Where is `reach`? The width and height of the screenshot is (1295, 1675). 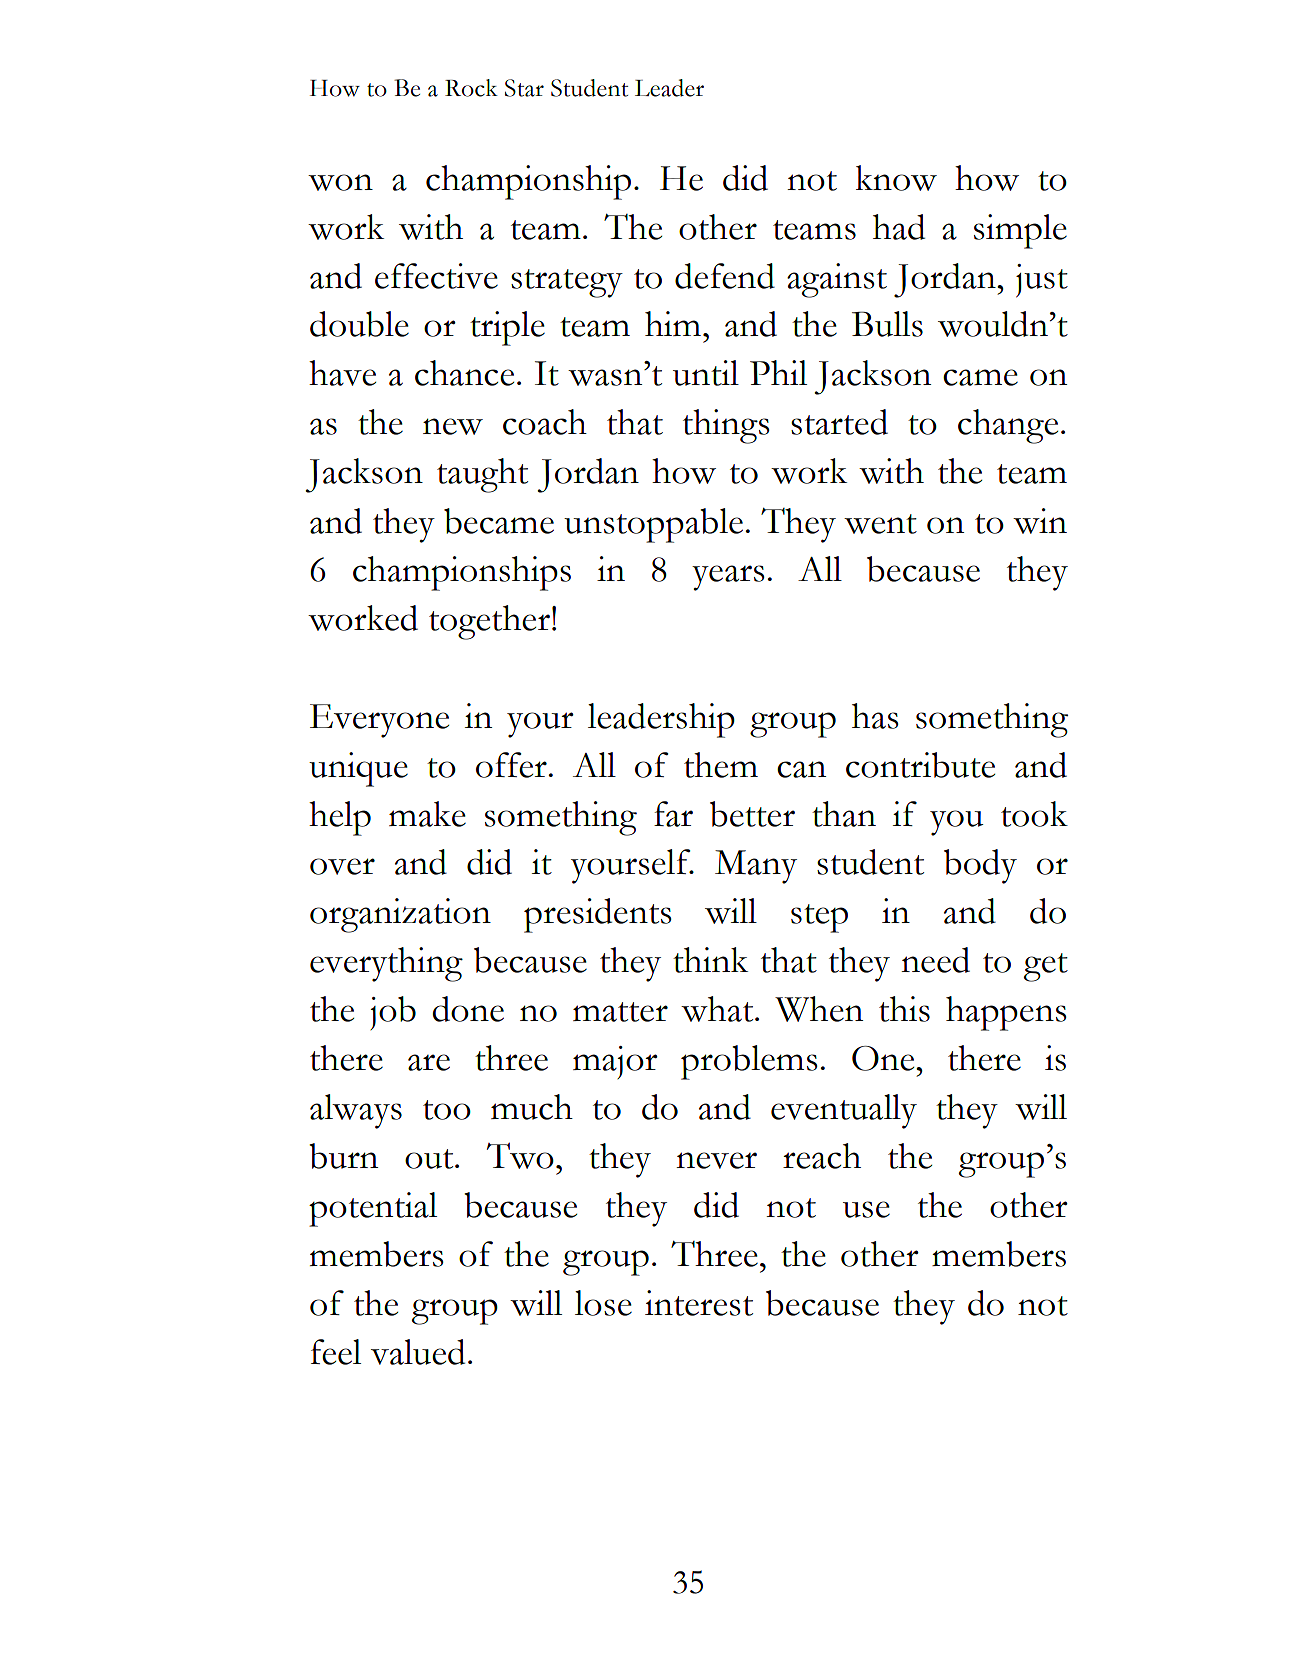 reach is located at coordinates (822, 1156).
